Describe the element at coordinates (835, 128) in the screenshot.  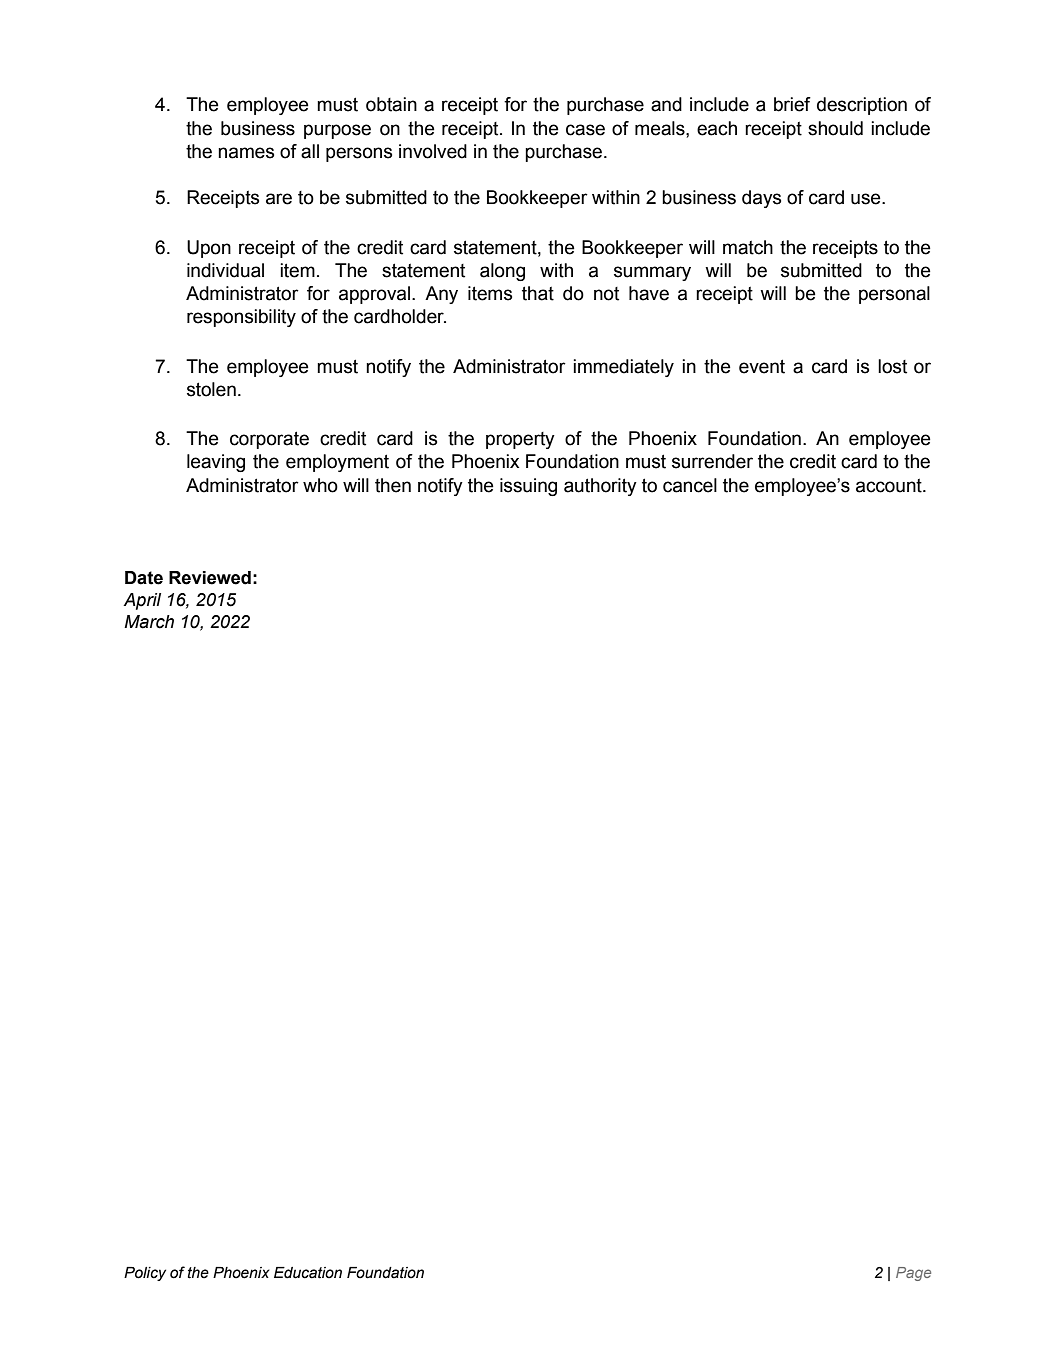
I see `should` at that location.
